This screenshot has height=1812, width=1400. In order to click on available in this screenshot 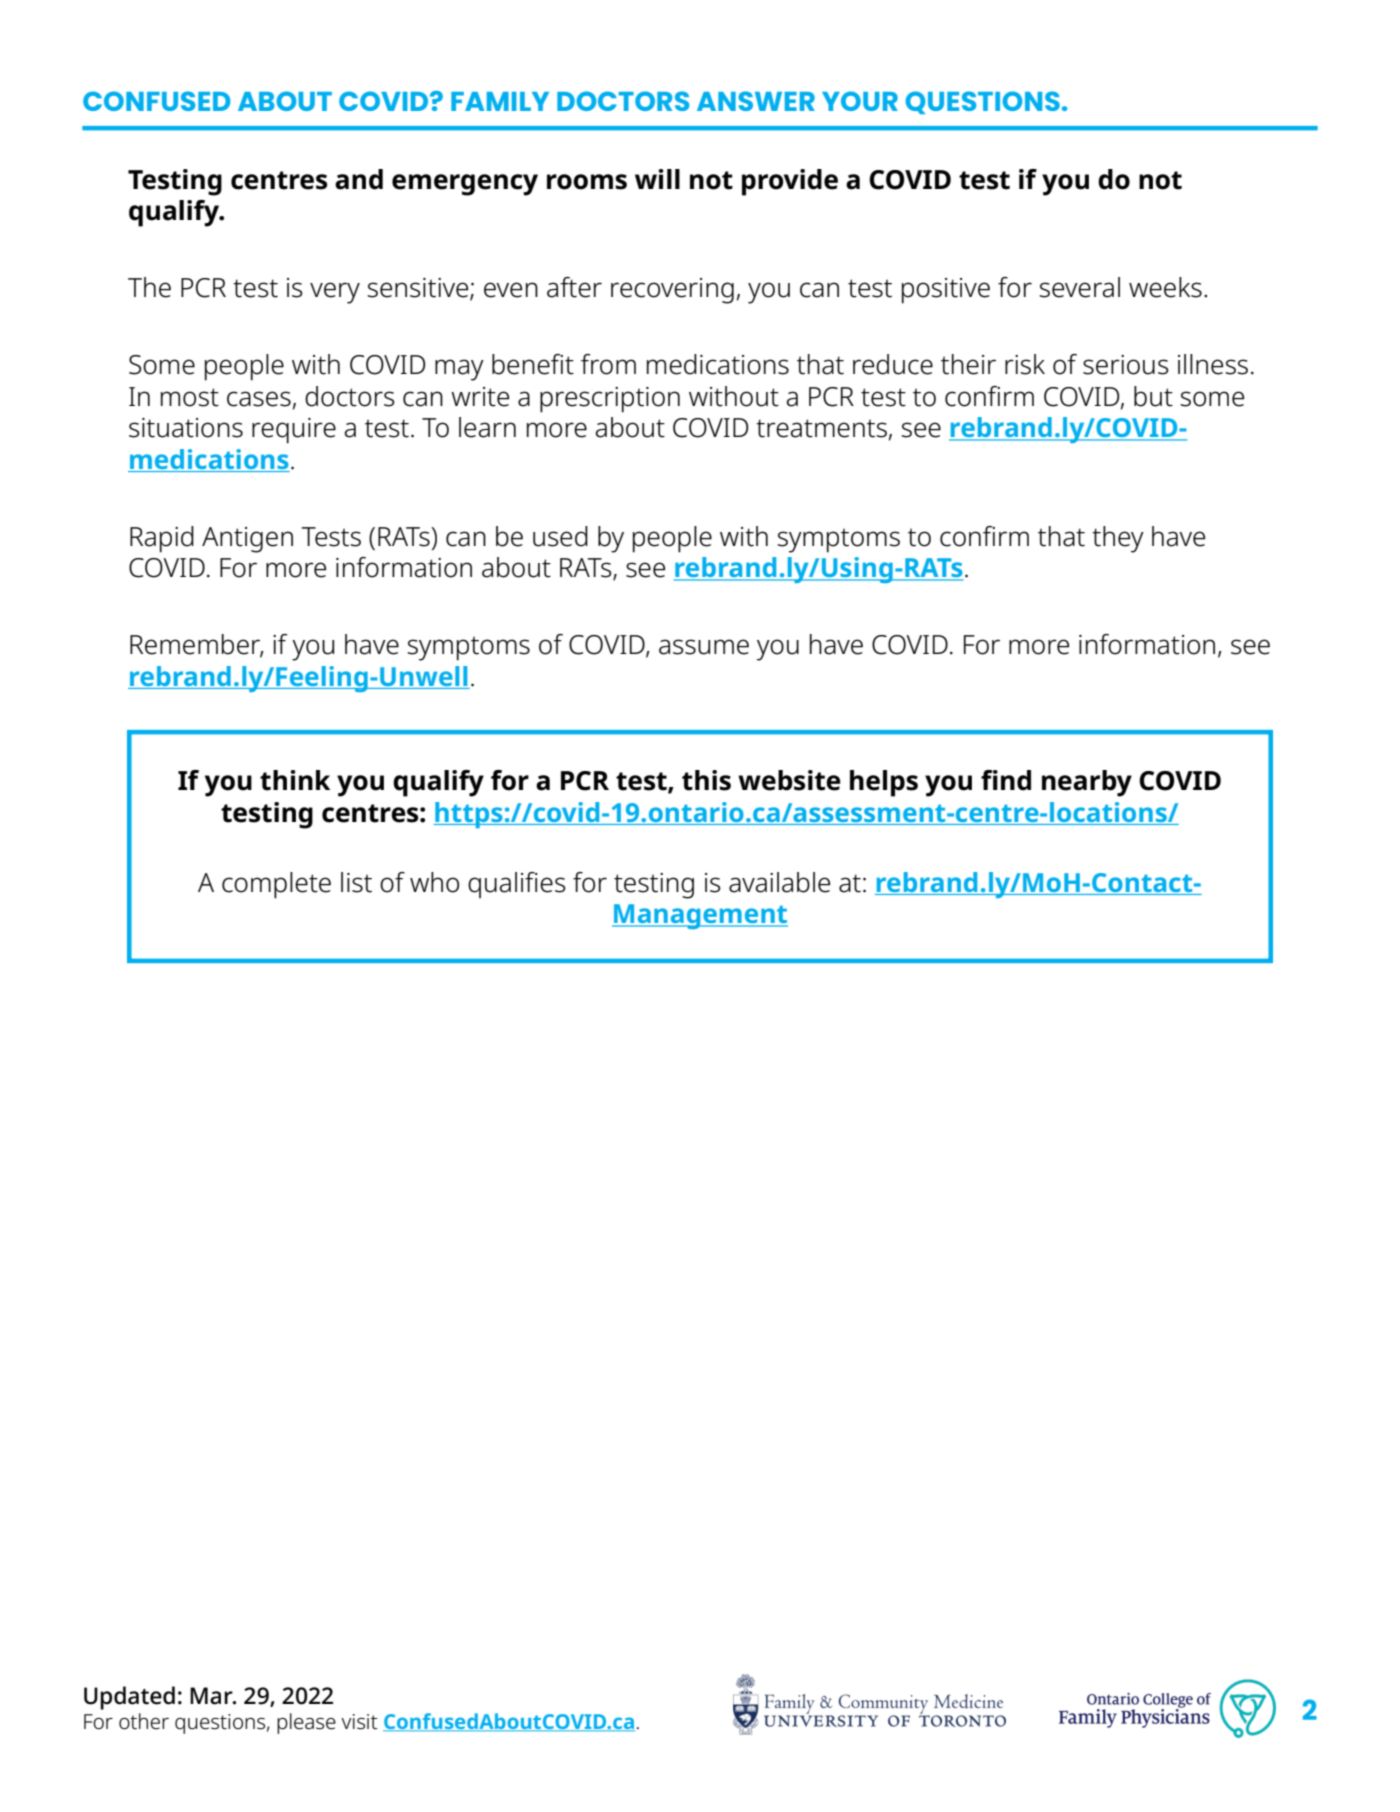, I will do `click(779, 882)`.
